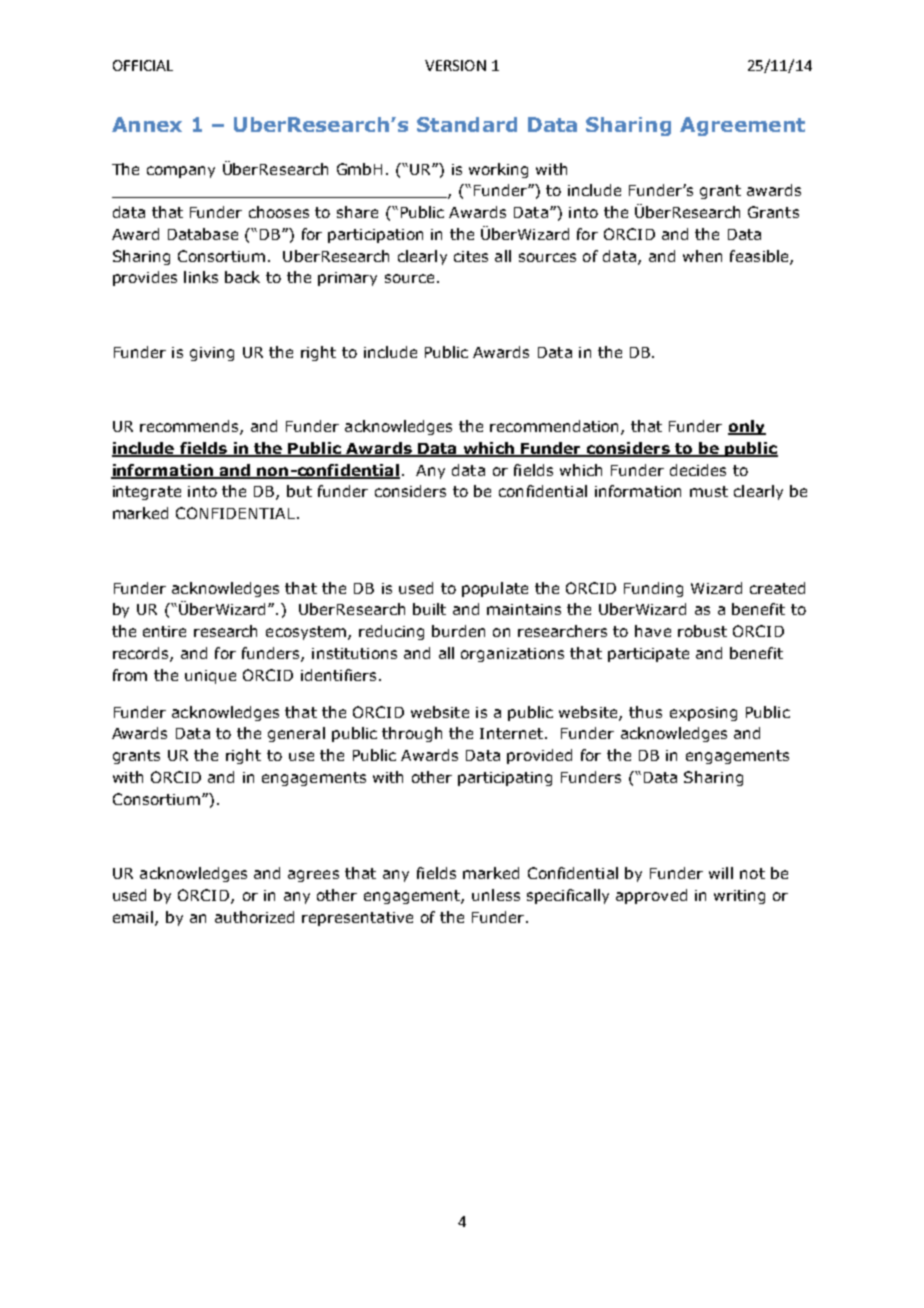 The width and height of the screenshot is (924, 1308). Describe the element at coordinates (703, 714) in the screenshot. I see `exposing` at that location.
